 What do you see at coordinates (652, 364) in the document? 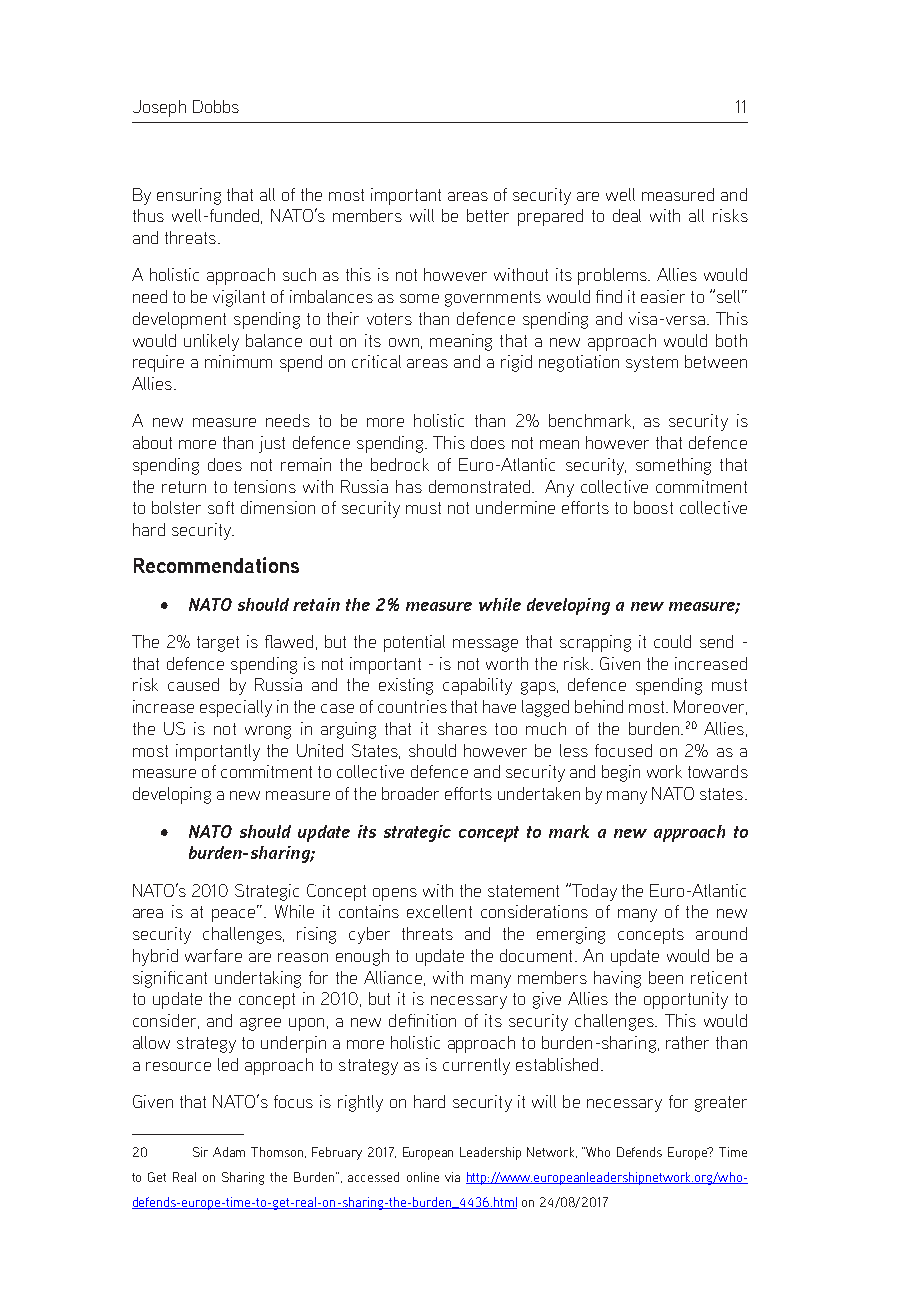
I see `system` at bounding box center [652, 364].
